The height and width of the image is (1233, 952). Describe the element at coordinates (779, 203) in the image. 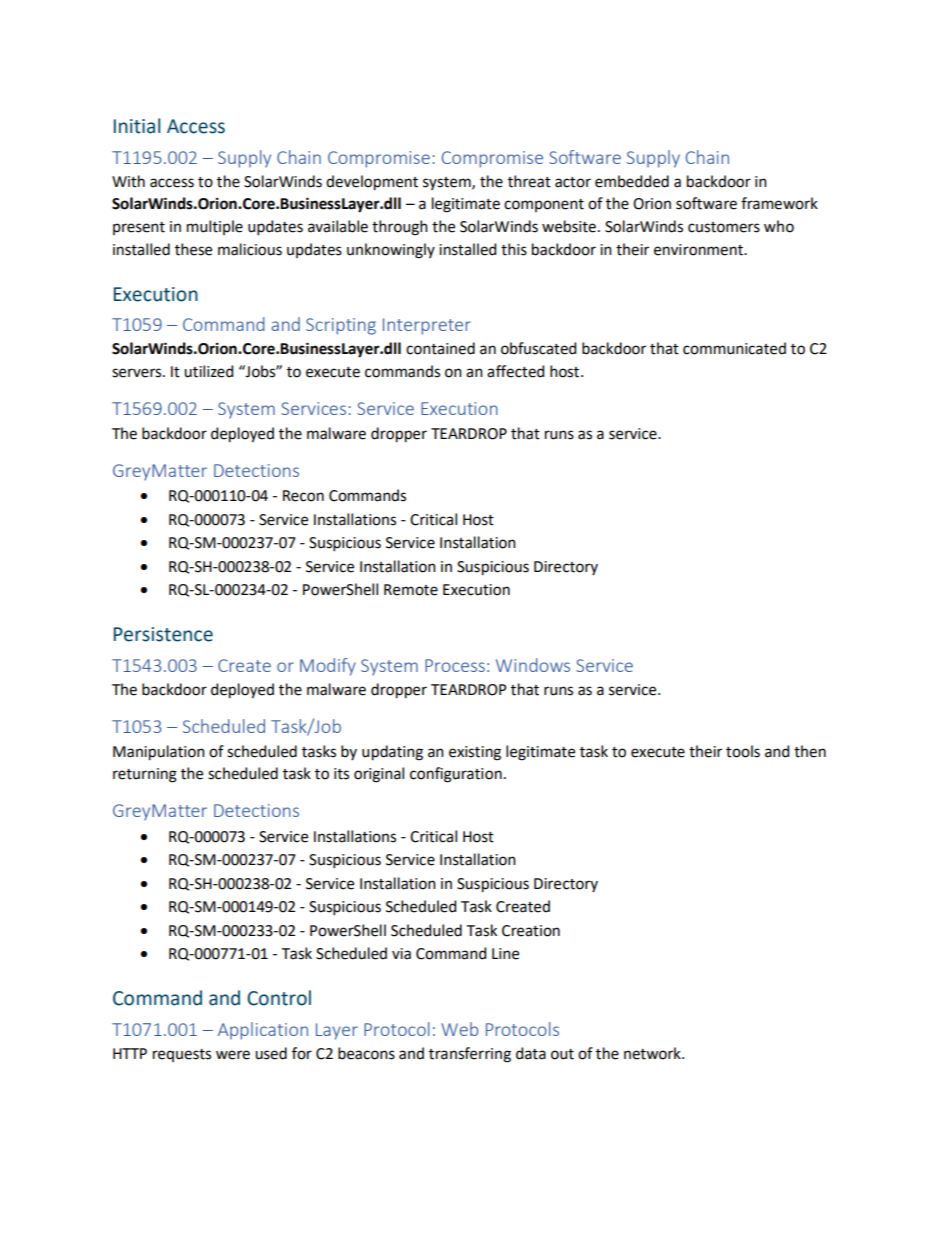

I see `framework` at that location.
